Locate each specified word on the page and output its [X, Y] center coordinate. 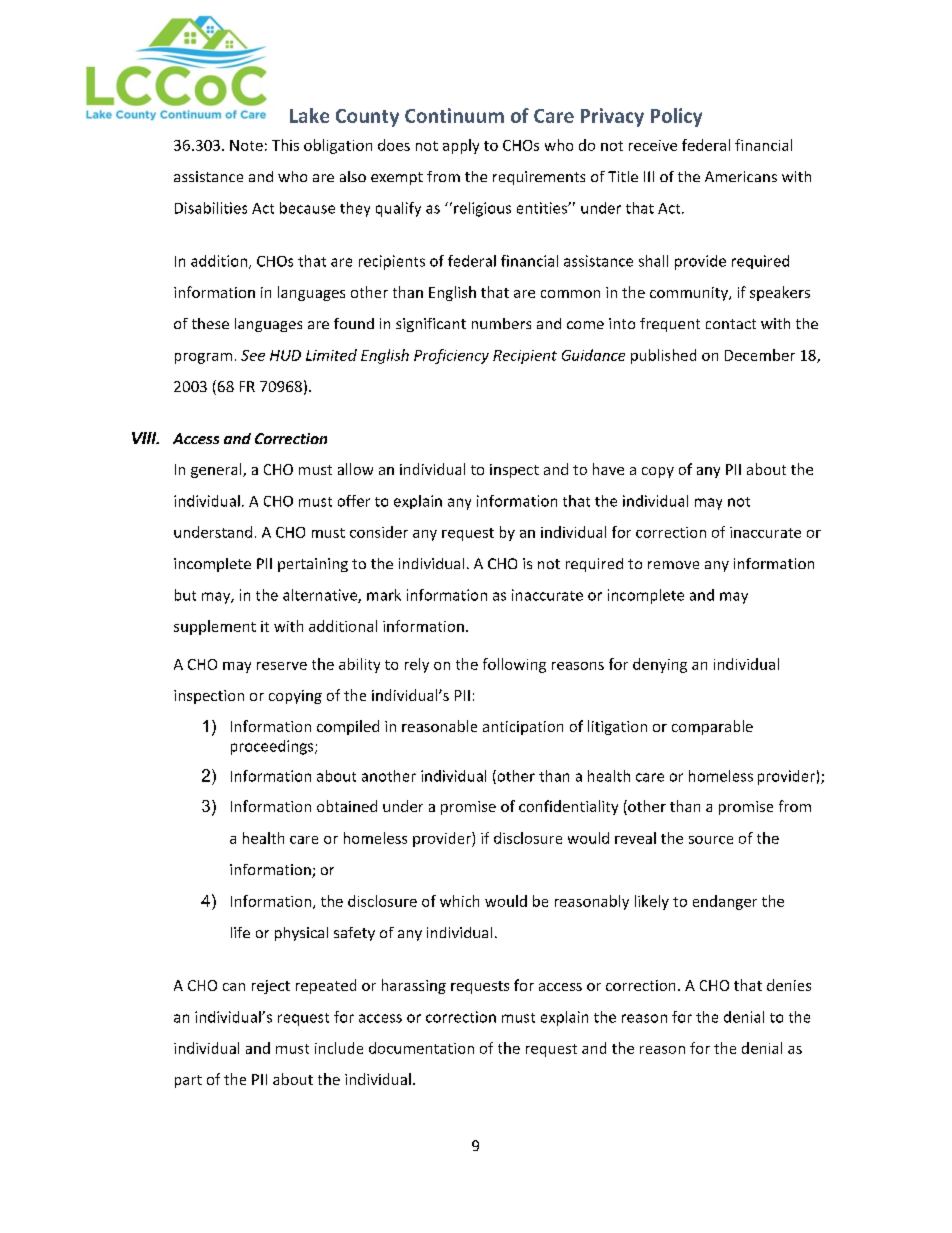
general [217, 470]
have [608, 469]
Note [246, 145]
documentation [421, 1048]
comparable [712, 727]
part [188, 1081]
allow [355, 469]
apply [461, 146]
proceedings [273, 747]
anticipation [523, 728]
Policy [676, 117]
